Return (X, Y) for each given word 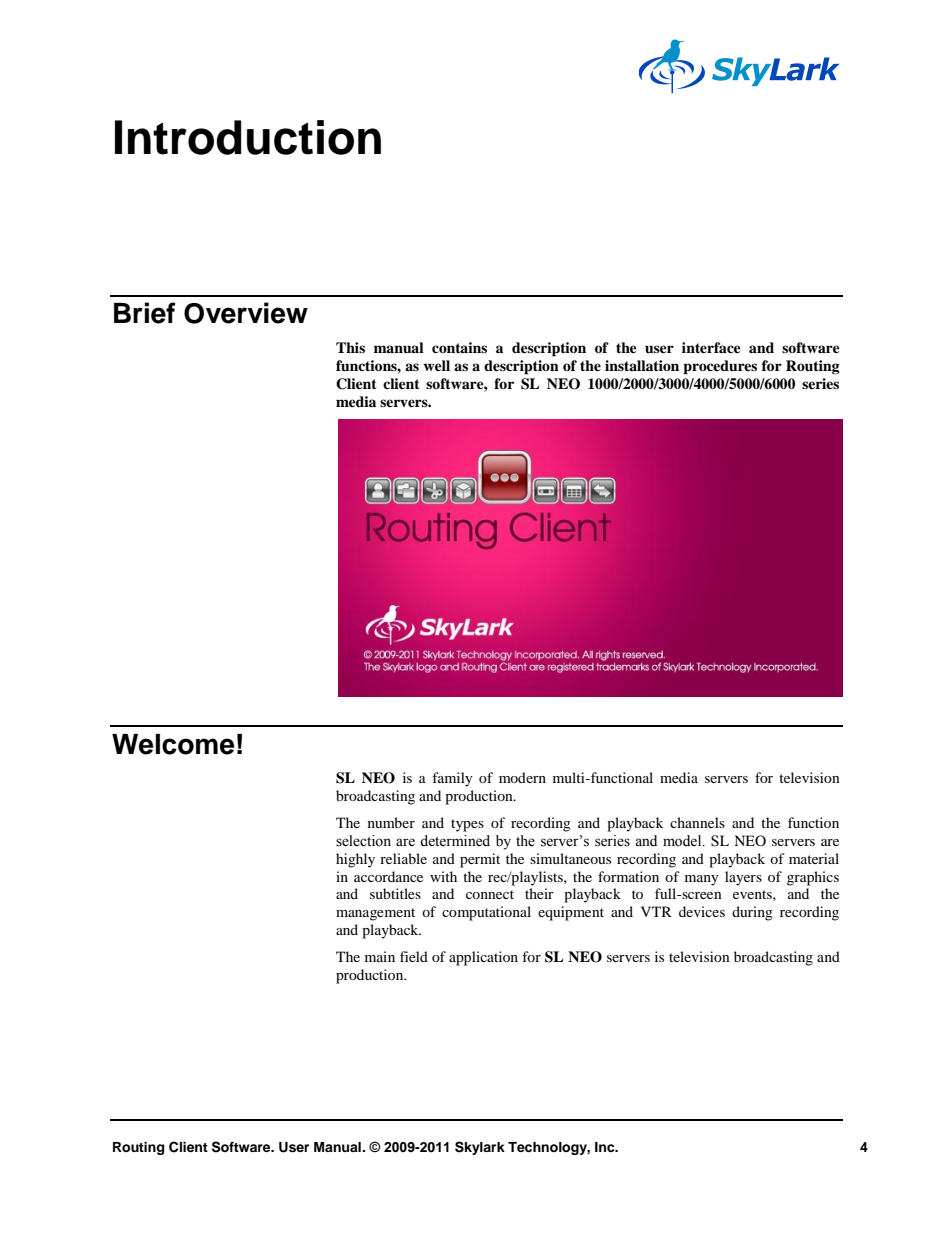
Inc (606, 1147)
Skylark (480, 1148)
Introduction (248, 137)
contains (459, 347)
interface (711, 347)
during (752, 913)
